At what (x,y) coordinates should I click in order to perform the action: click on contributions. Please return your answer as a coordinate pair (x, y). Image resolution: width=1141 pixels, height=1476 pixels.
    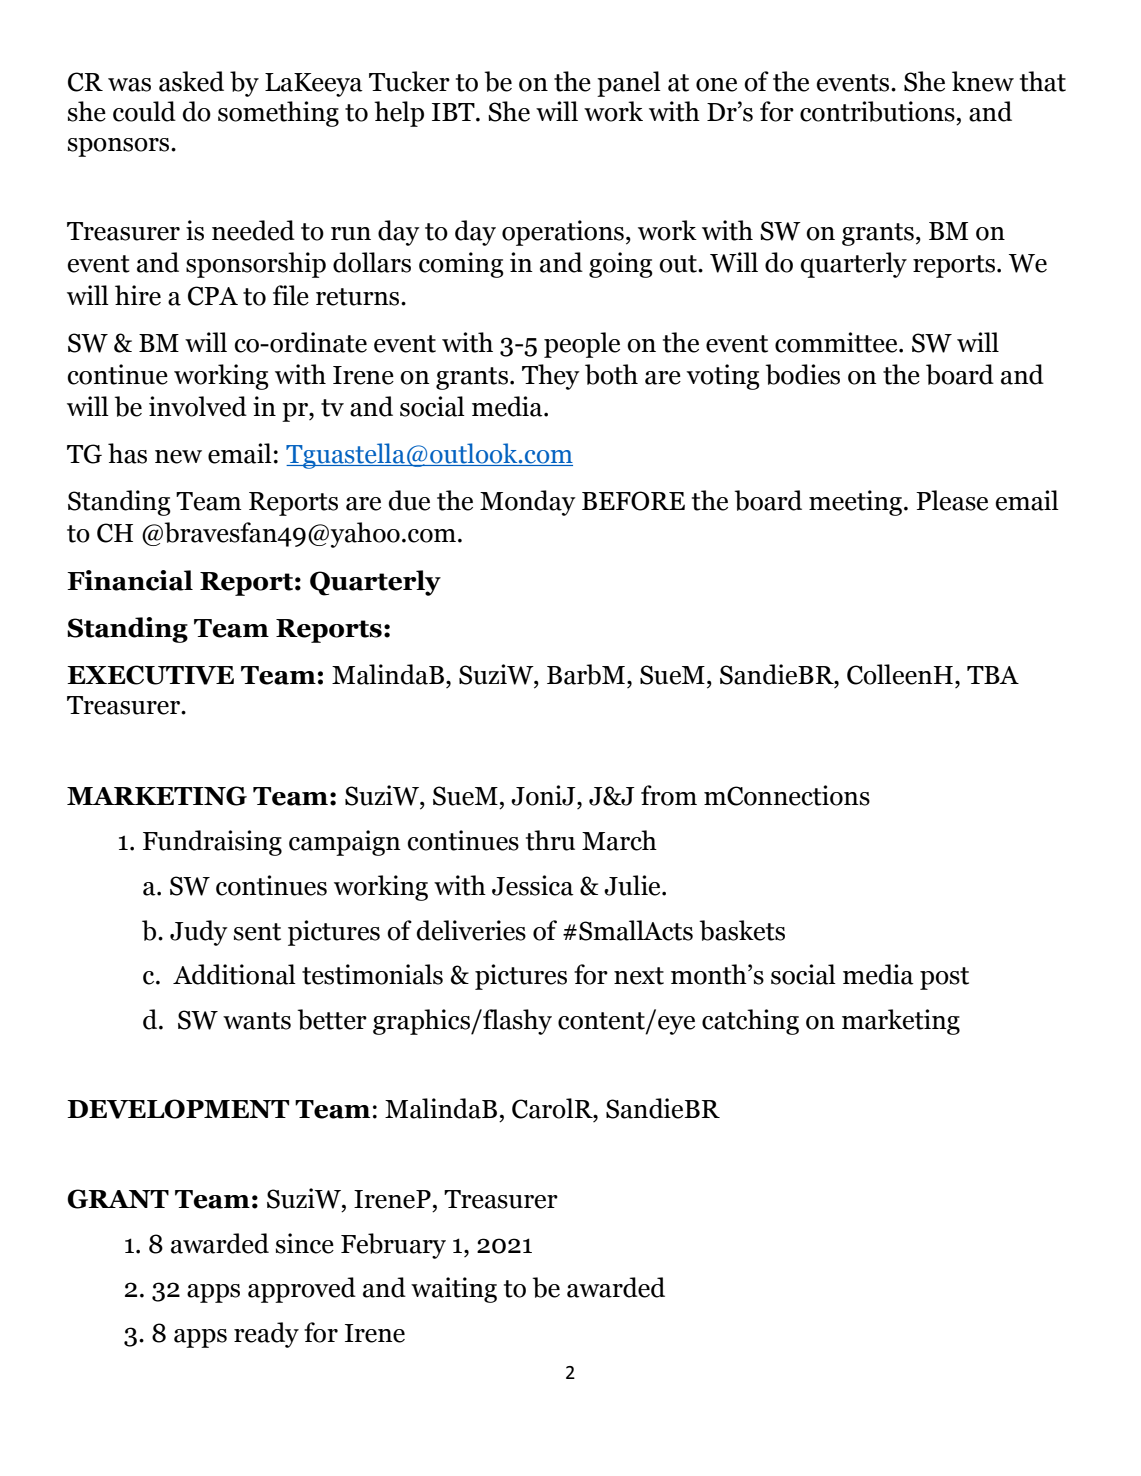
    Looking at the image, I should click on (877, 111).
